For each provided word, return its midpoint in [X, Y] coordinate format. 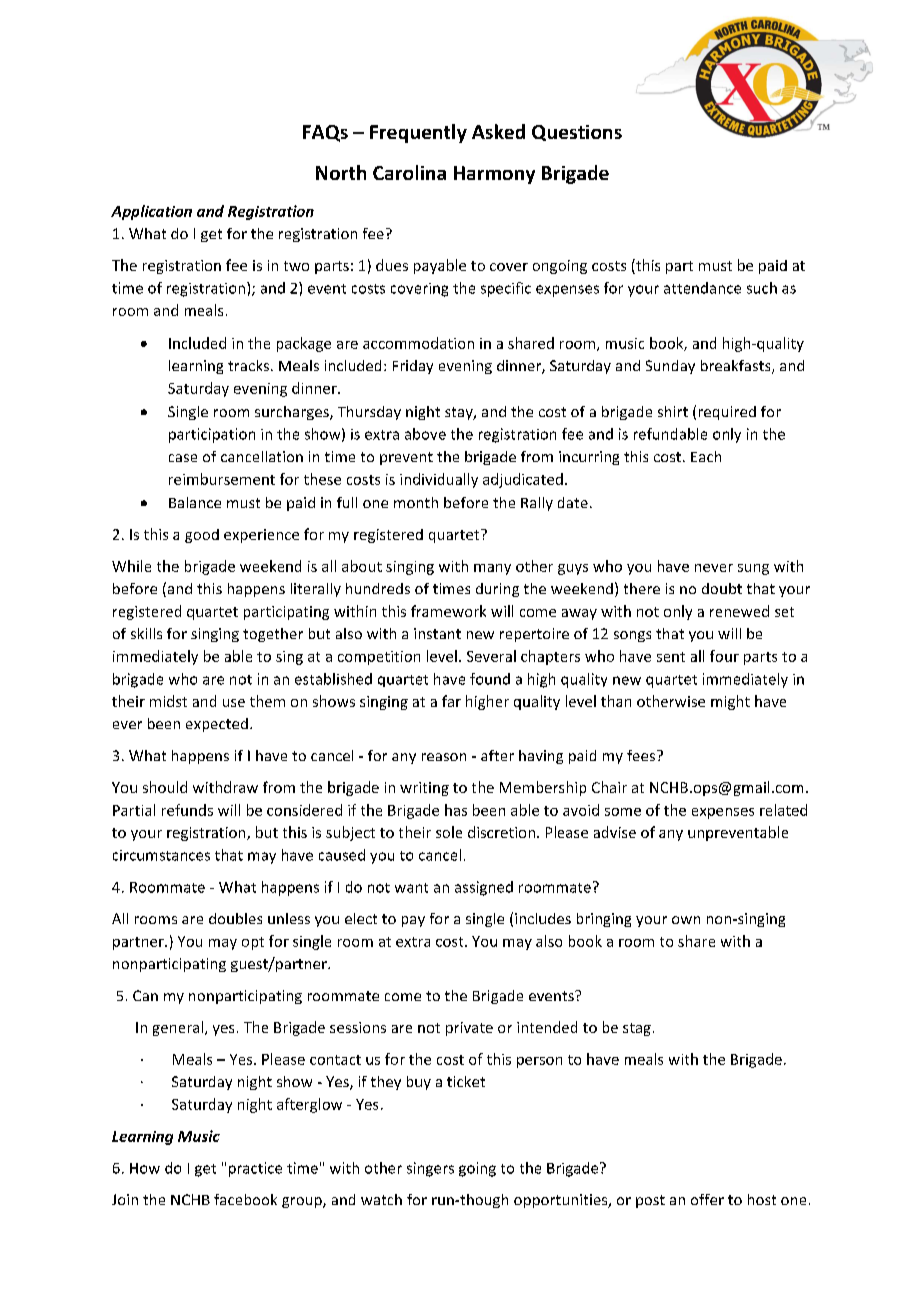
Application [151, 212]
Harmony [494, 175]
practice [255, 1169]
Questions [577, 133]
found [490, 679]
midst [168, 701]
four [724, 656]
